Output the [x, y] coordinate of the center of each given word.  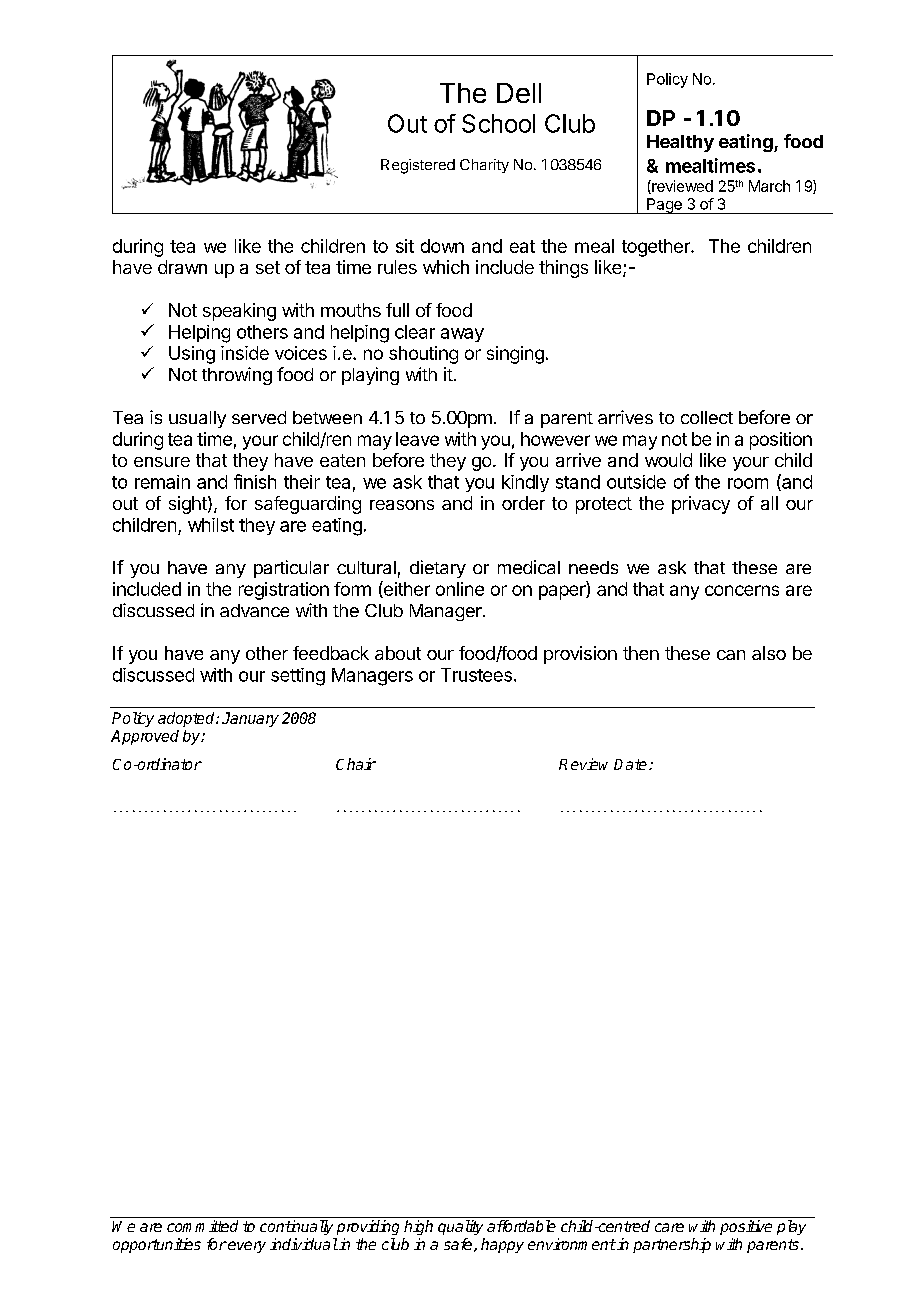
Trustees [476, 675]
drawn [182, 267]
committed [202, 1226]
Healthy [680, 143]
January [250, 719]
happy [502, 1245]
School [498, 123]
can [731, 655]
